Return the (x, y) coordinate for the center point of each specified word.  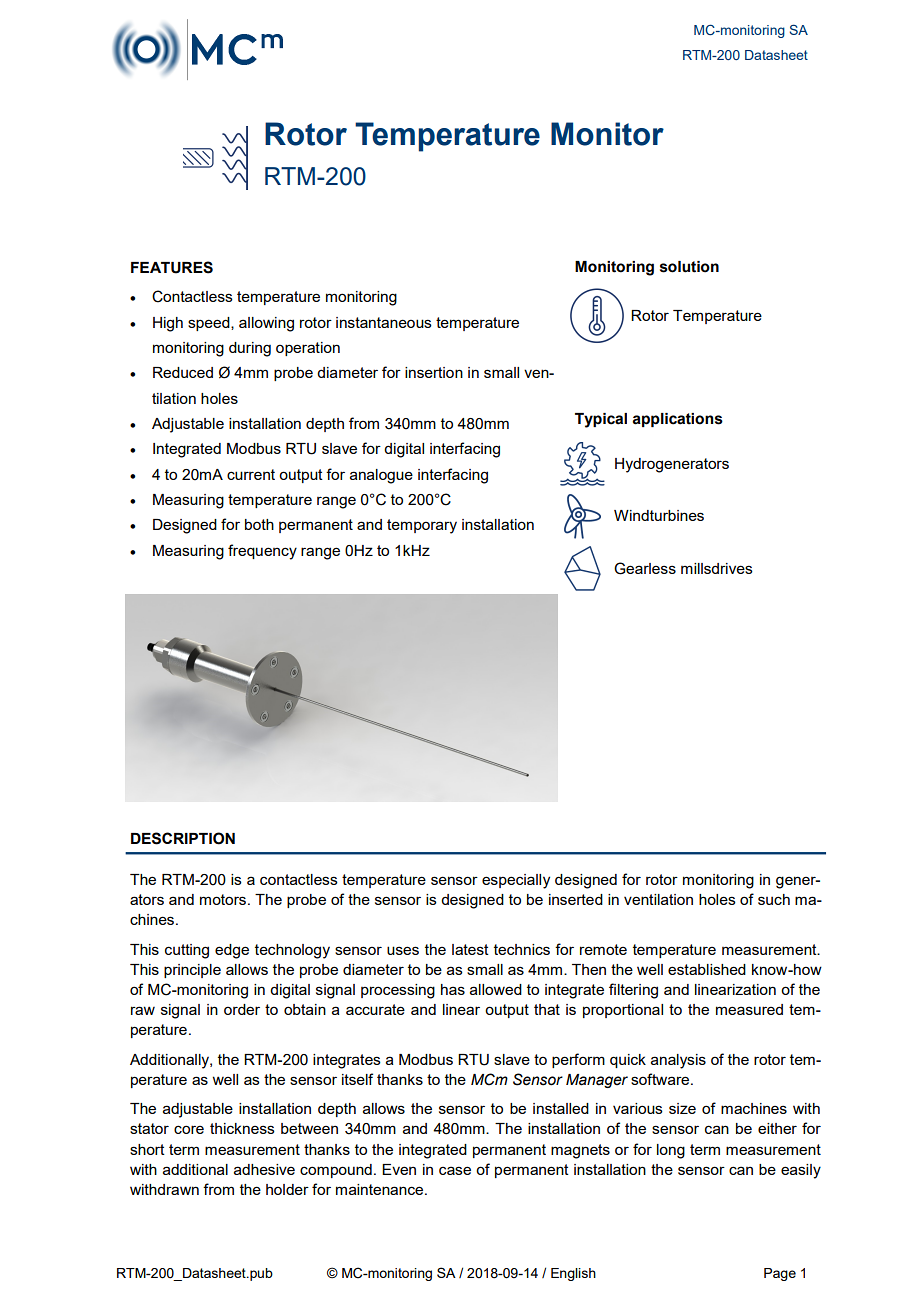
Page (780, 1274)
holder (287, 1189)
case (455, 1170)
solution (689, 267)
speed (210, 324)
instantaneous (384, 322)
